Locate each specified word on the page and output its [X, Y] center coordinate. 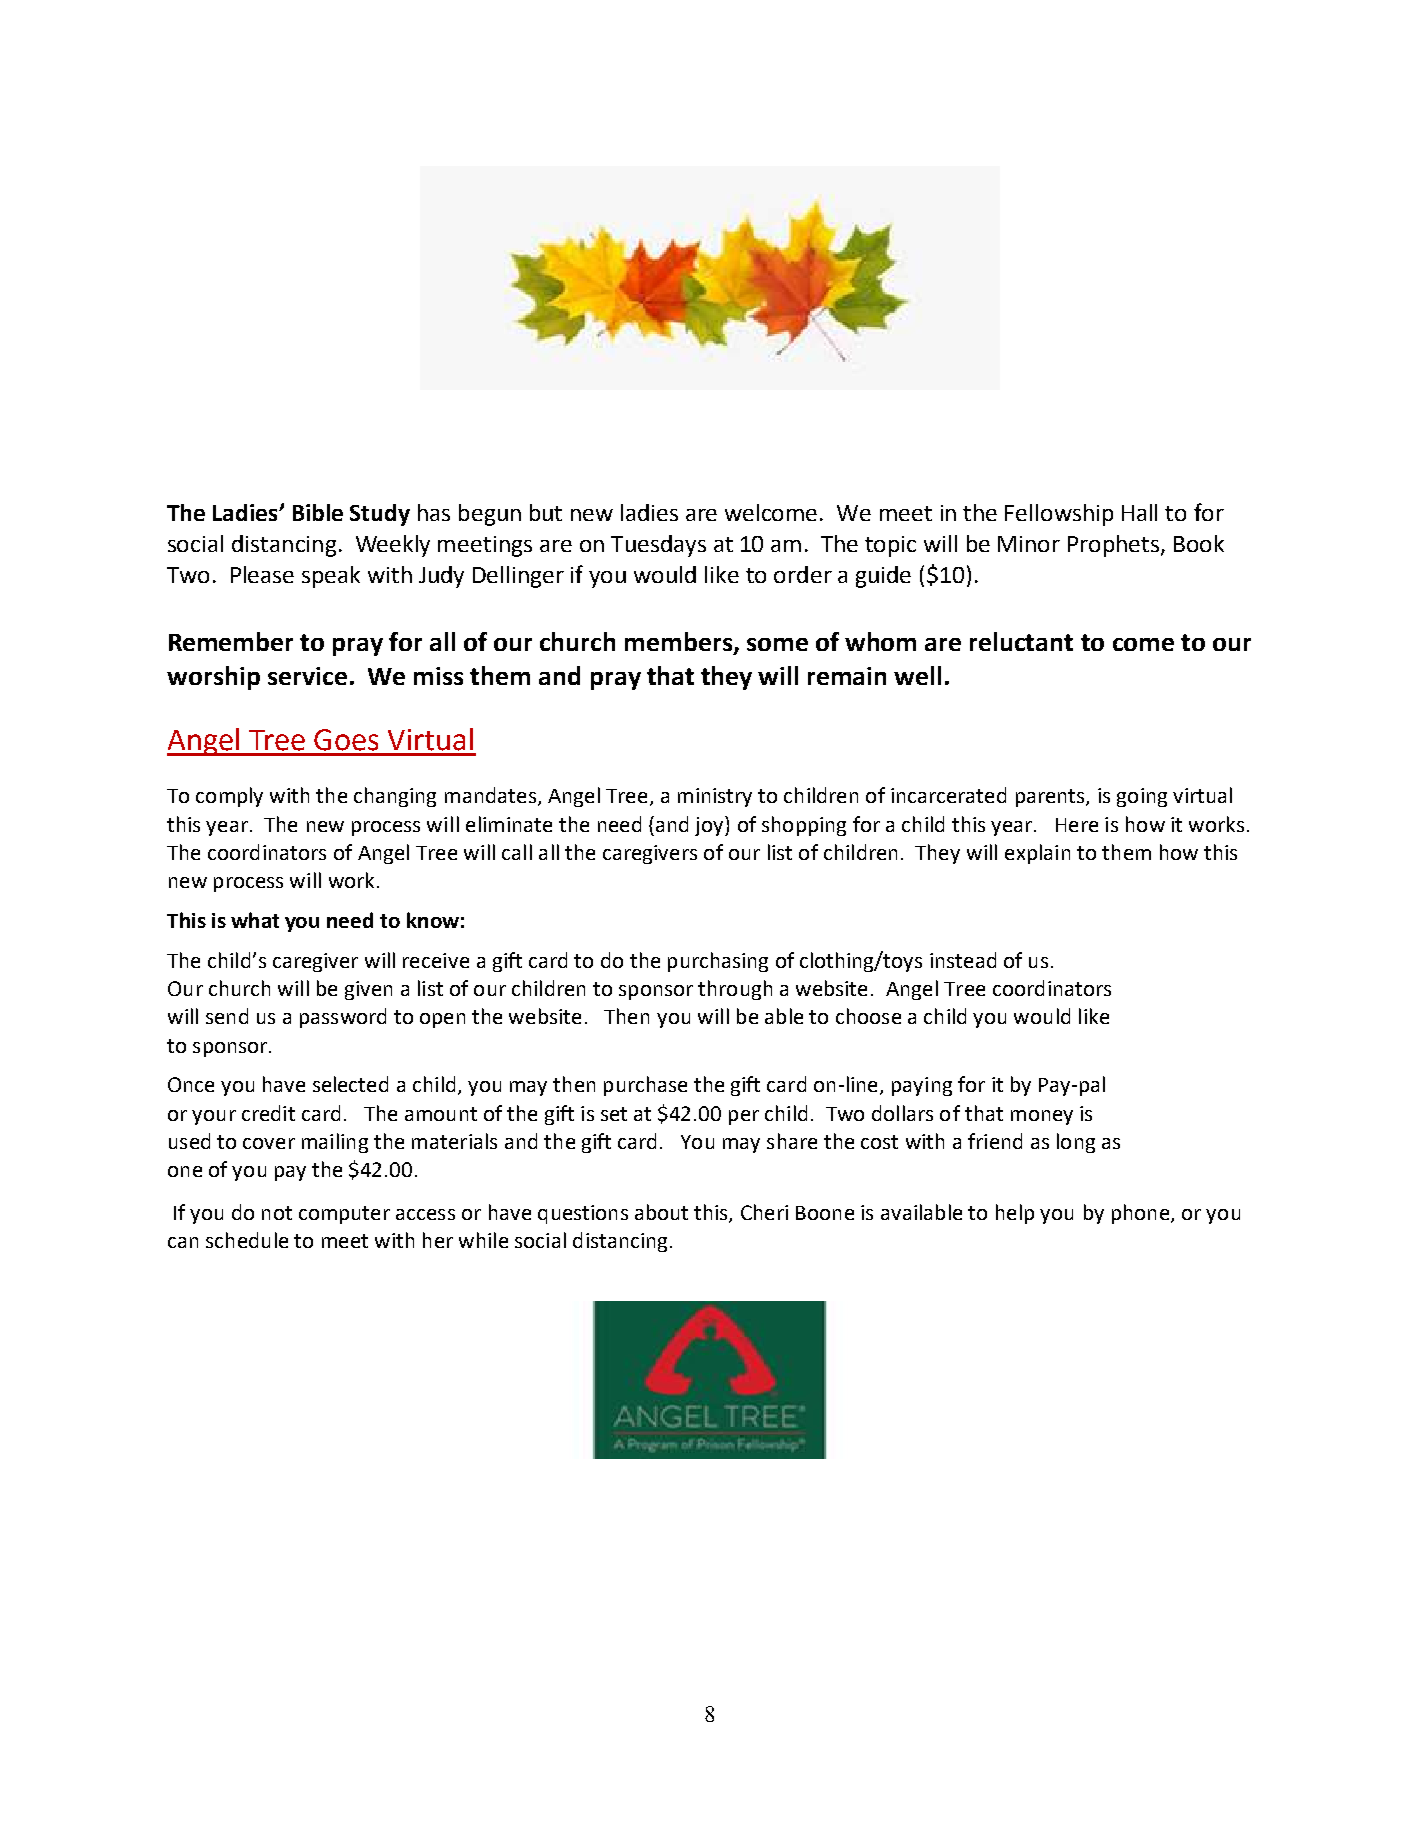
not [277, 1213]
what [255, 920]
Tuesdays [658, 546]
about [661, 1212]
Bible [318, 512]
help [1015, 1214]
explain [1037, 854]
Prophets [1115, 546]
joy [710, 826]
